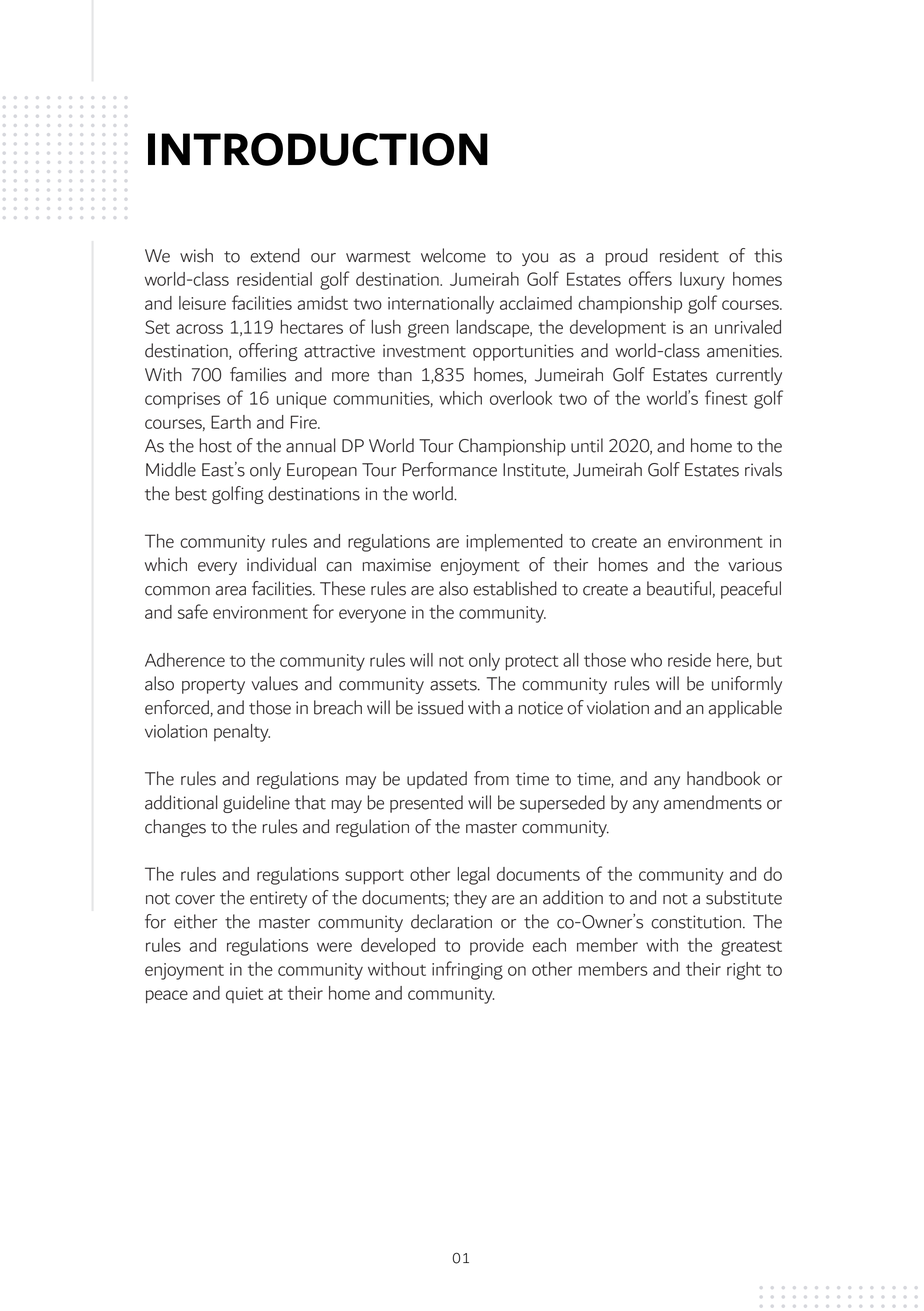 This document has height=1311, width=924. I want to click on values, so click(274, 683).
